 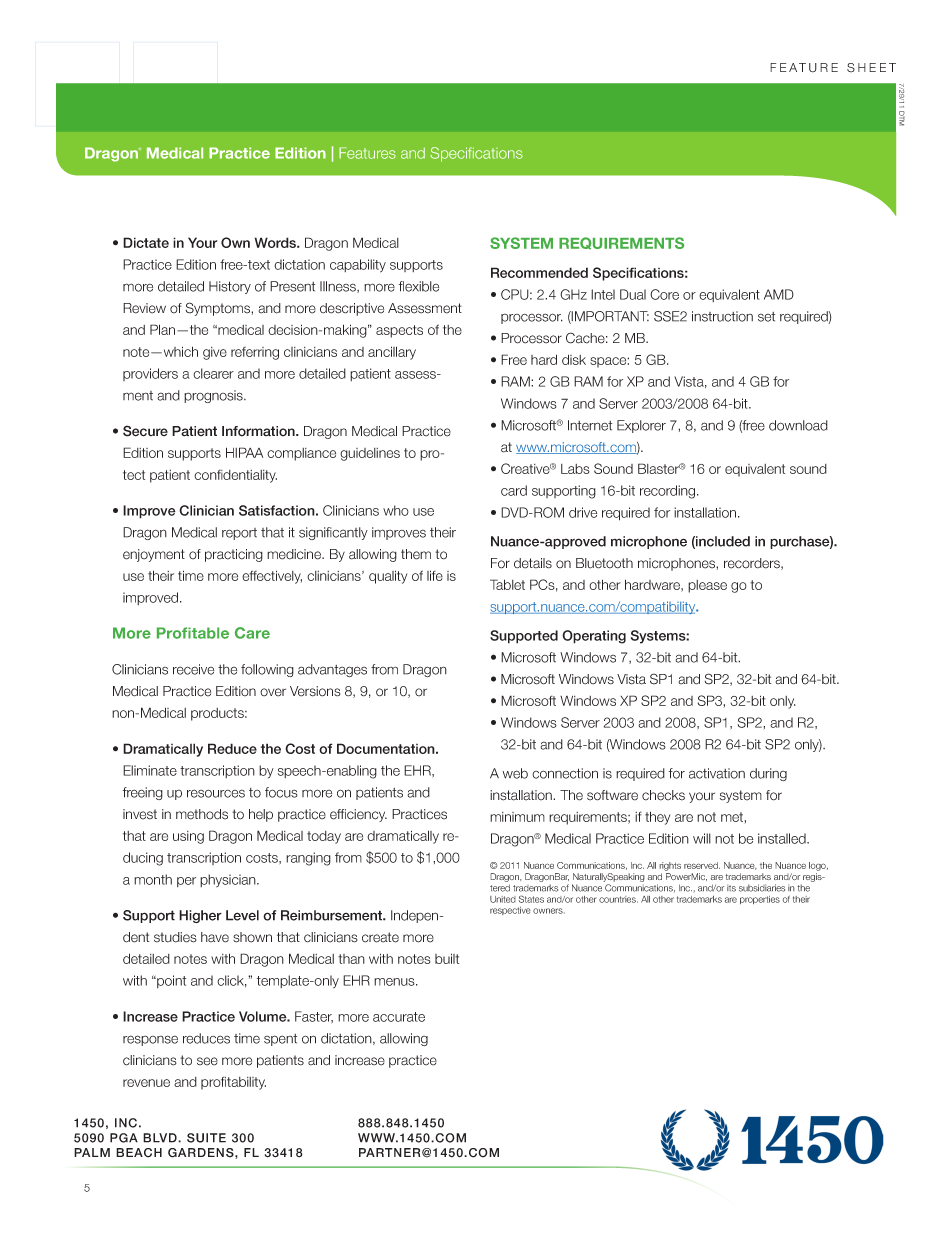 What do you see at coordinates (399, 1017) in the screenshot?
I see `accurate` at bounding box center [399, 1017].
